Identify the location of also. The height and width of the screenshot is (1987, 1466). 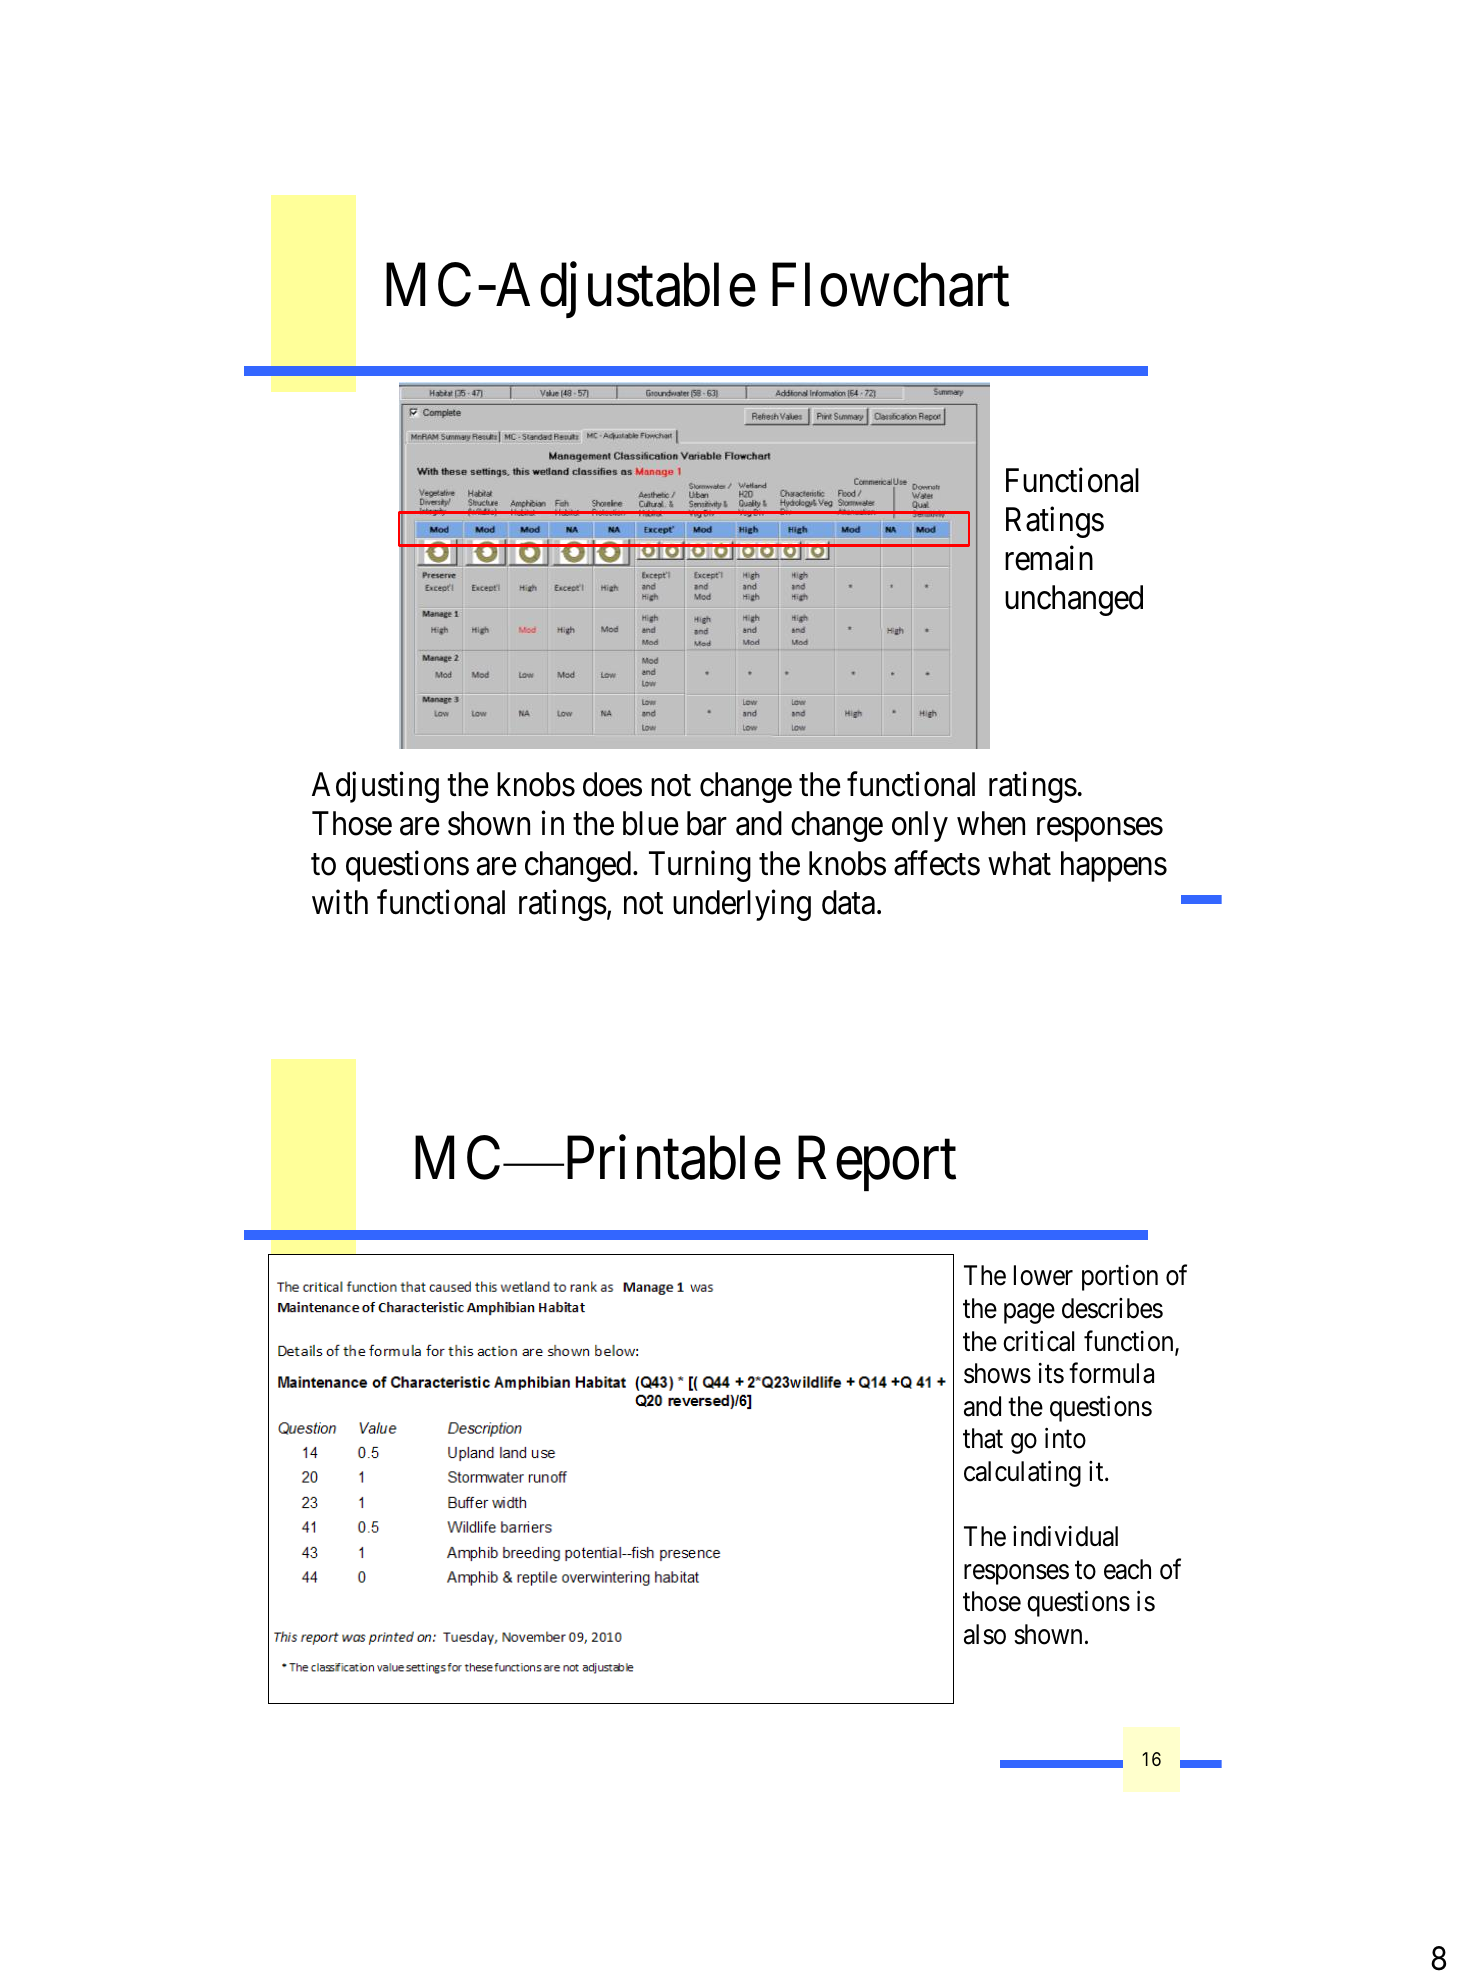
(985, 1634).
